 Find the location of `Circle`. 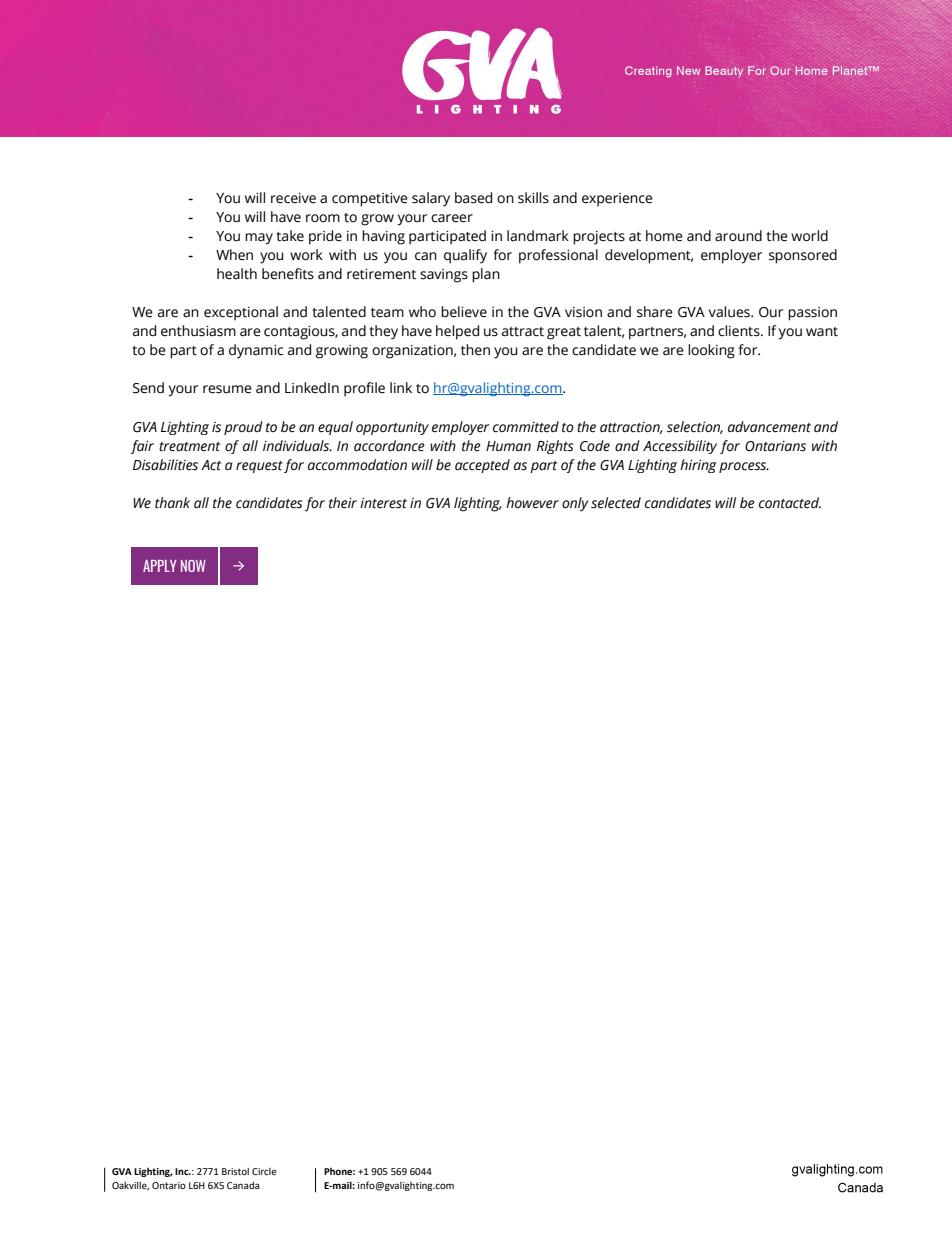

Circle is located at coordinates (264, 1171).
